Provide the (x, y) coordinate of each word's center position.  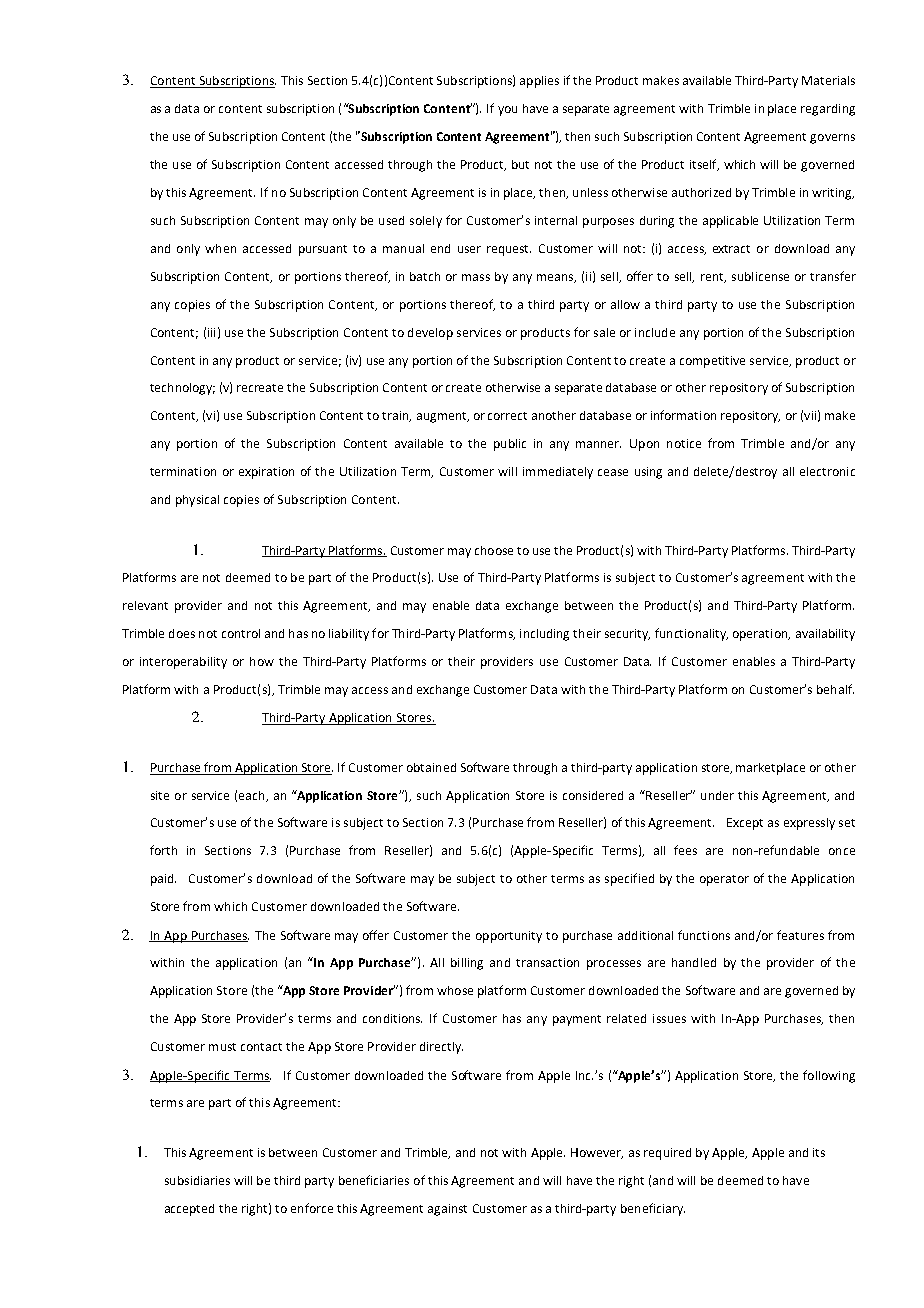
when (220, 248)
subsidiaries (197, 1180)
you (507, 111)
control (241, 633)
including (544, 635)
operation (761, 635)
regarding (828, 110)
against (447, 1210)
